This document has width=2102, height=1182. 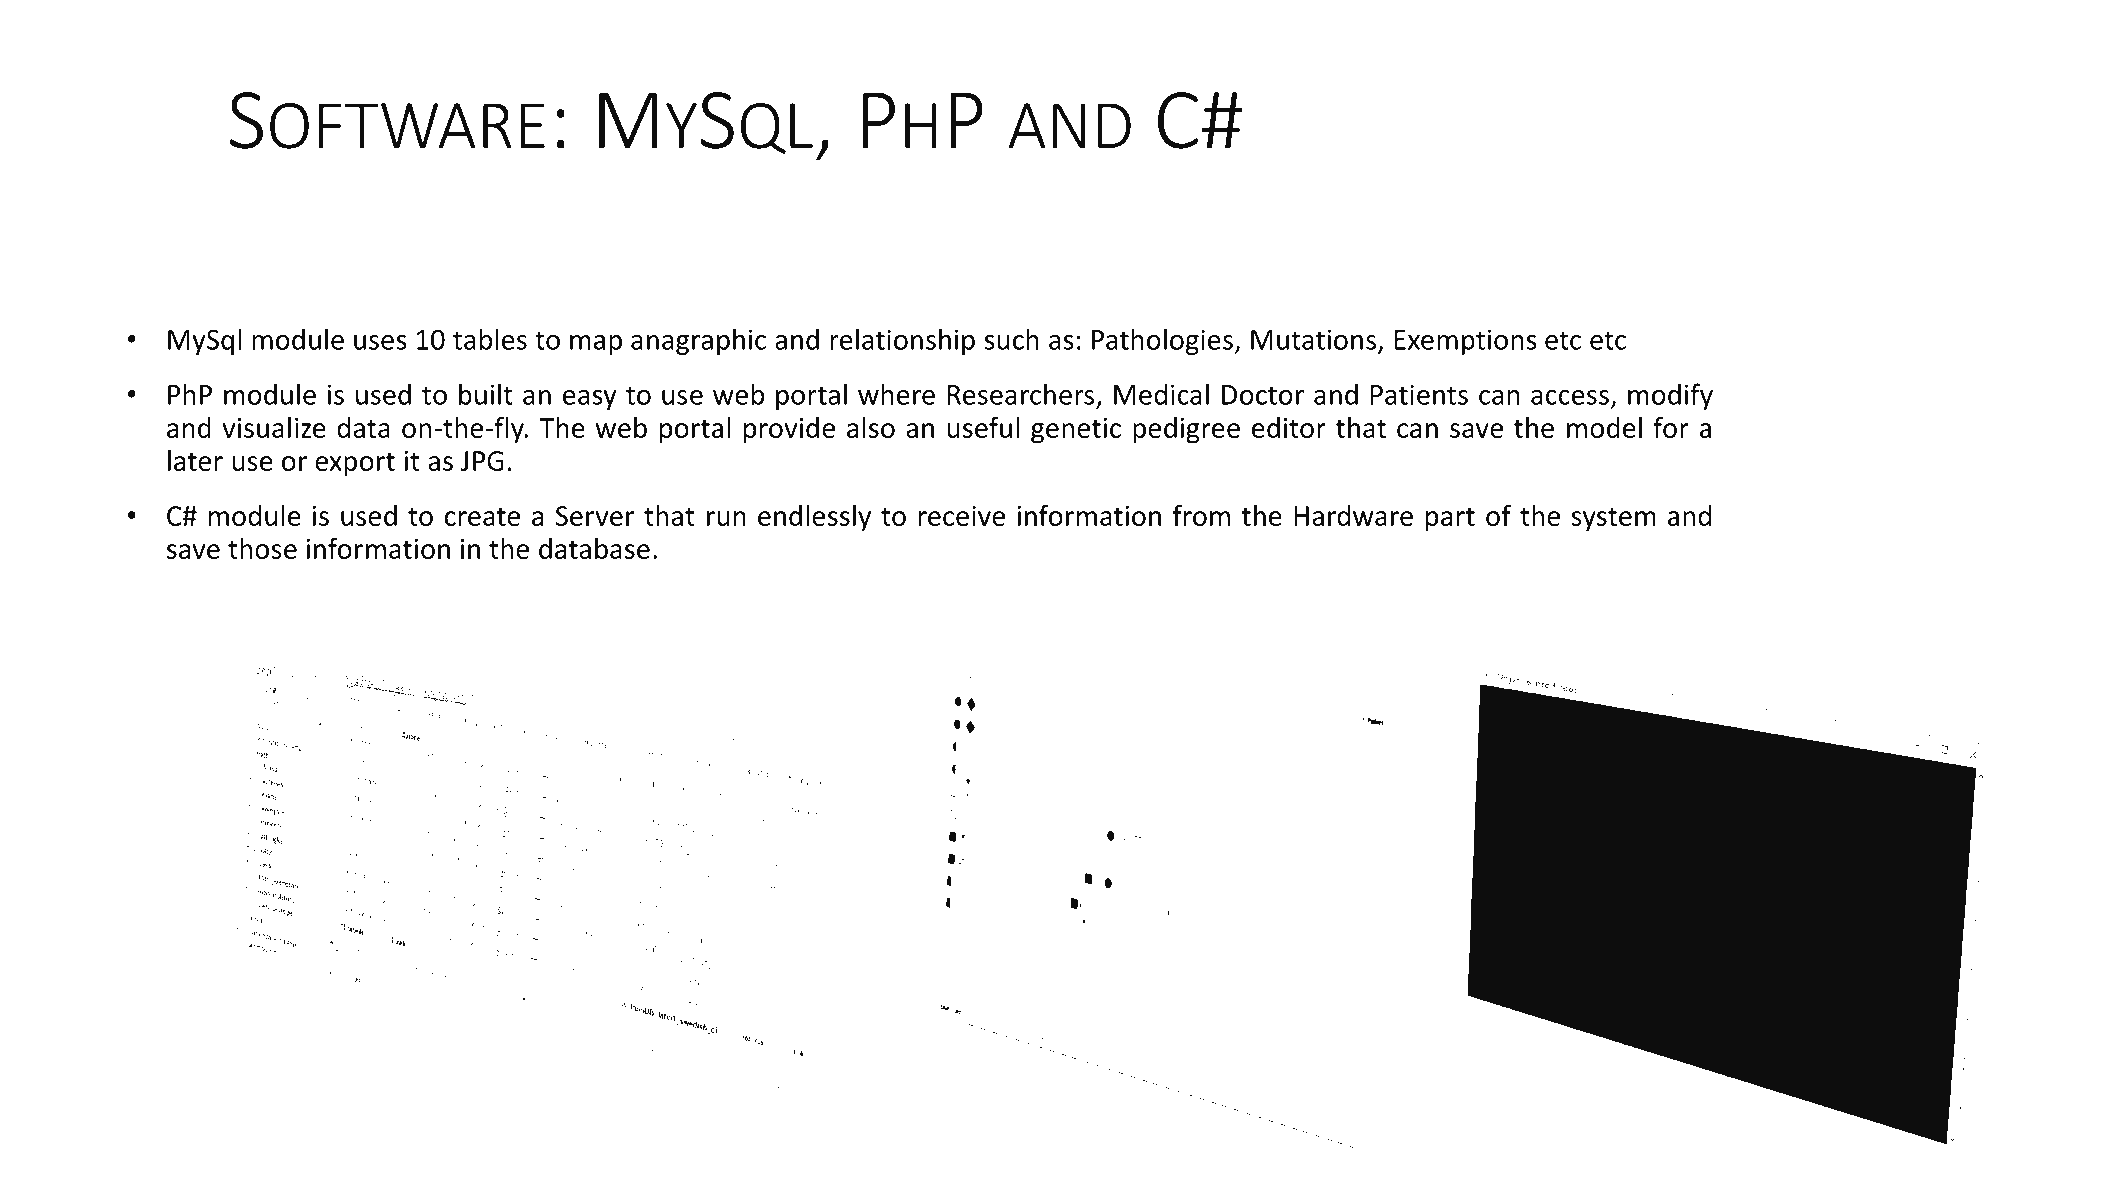 I want to click on endlessly, so click(x=814, y=518).
